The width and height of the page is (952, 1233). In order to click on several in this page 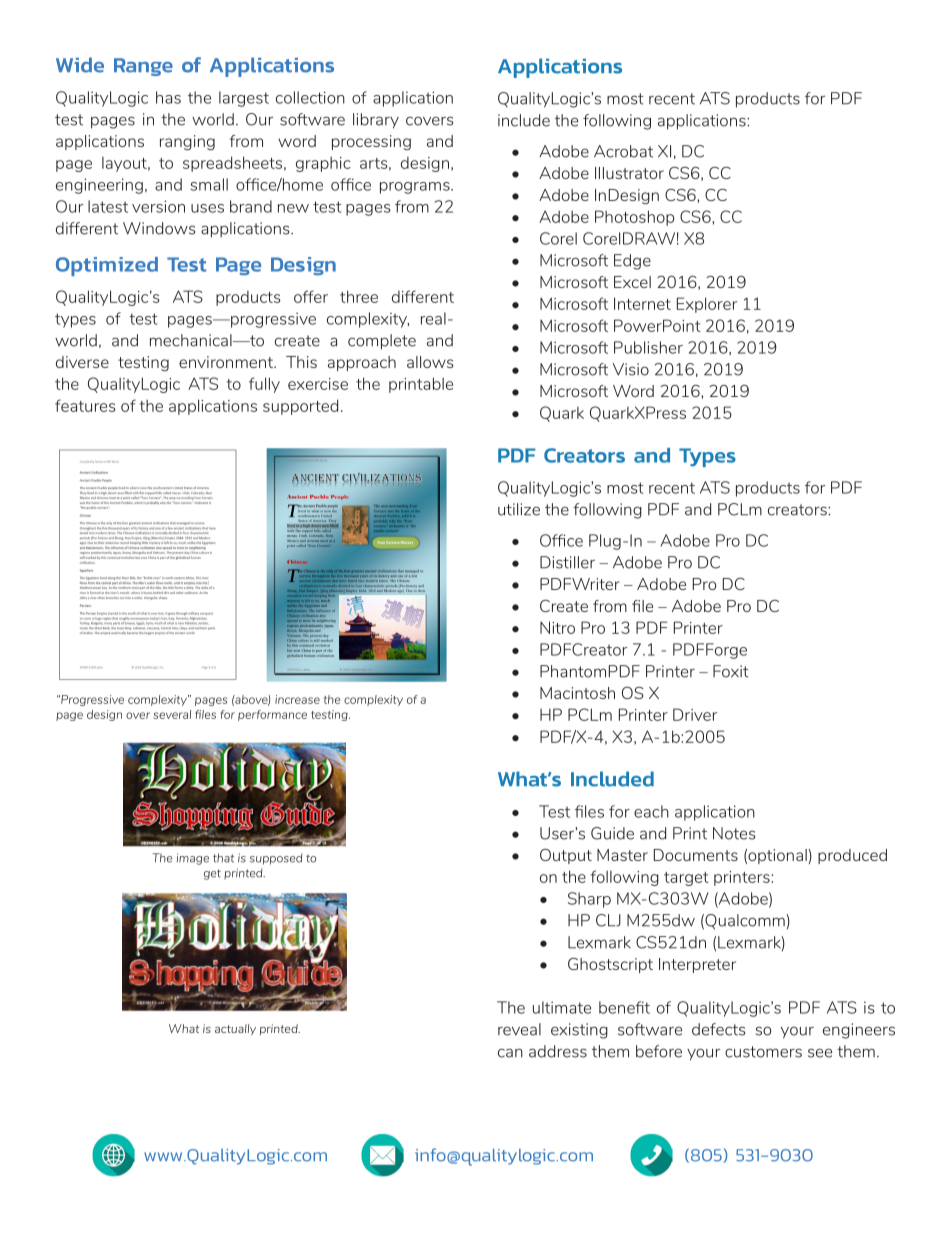, I will do `click(172, 714)`.
